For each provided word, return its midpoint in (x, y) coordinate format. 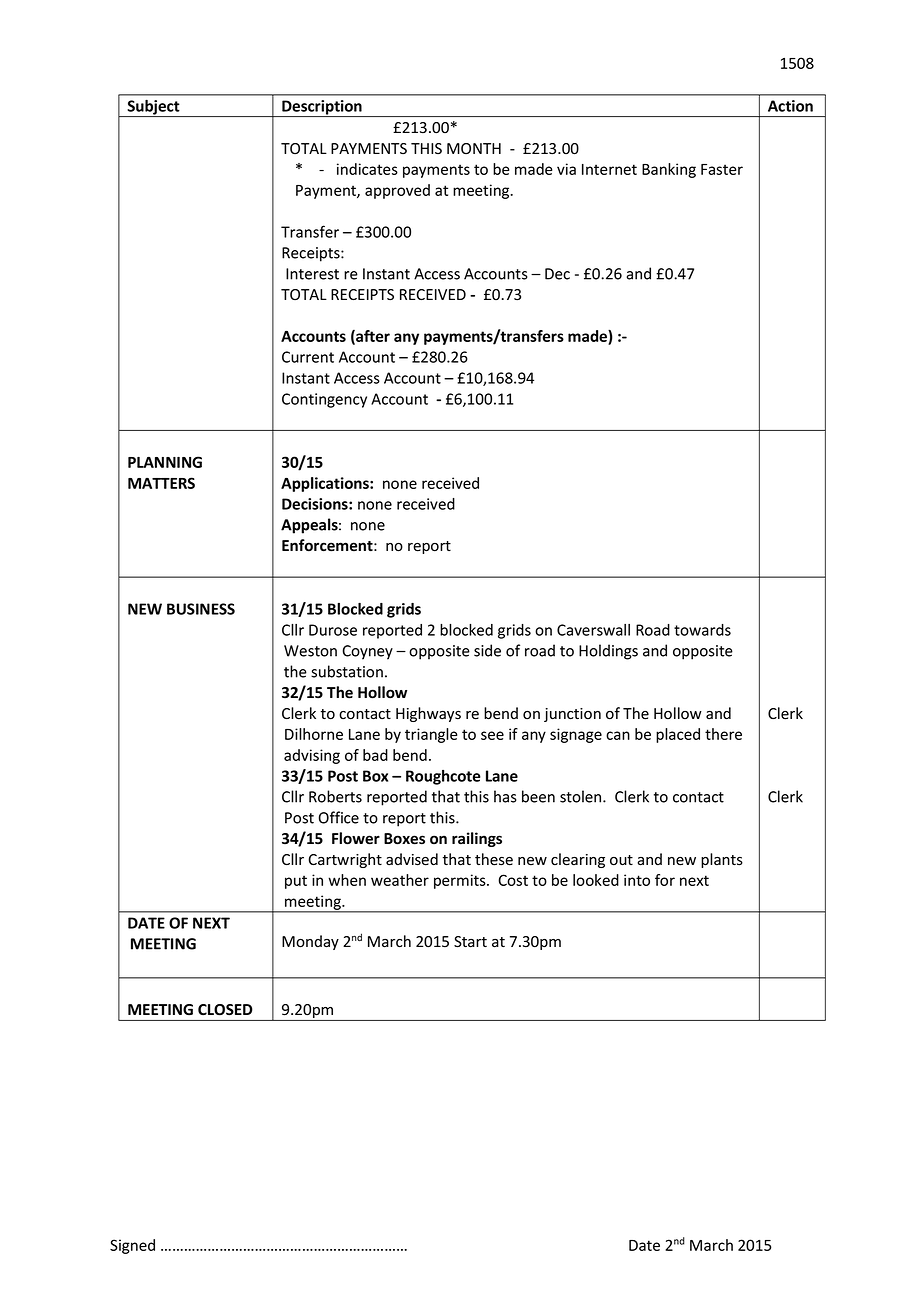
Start (470, 942)
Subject (153, 108)
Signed (132, 1246)
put (296, 882)
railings (477, 839)
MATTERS (161, 483)
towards (702, 630)
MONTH (474, 148)
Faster (722, 169)
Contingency (324, 400)
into (637, 880)
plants (722, 860)
